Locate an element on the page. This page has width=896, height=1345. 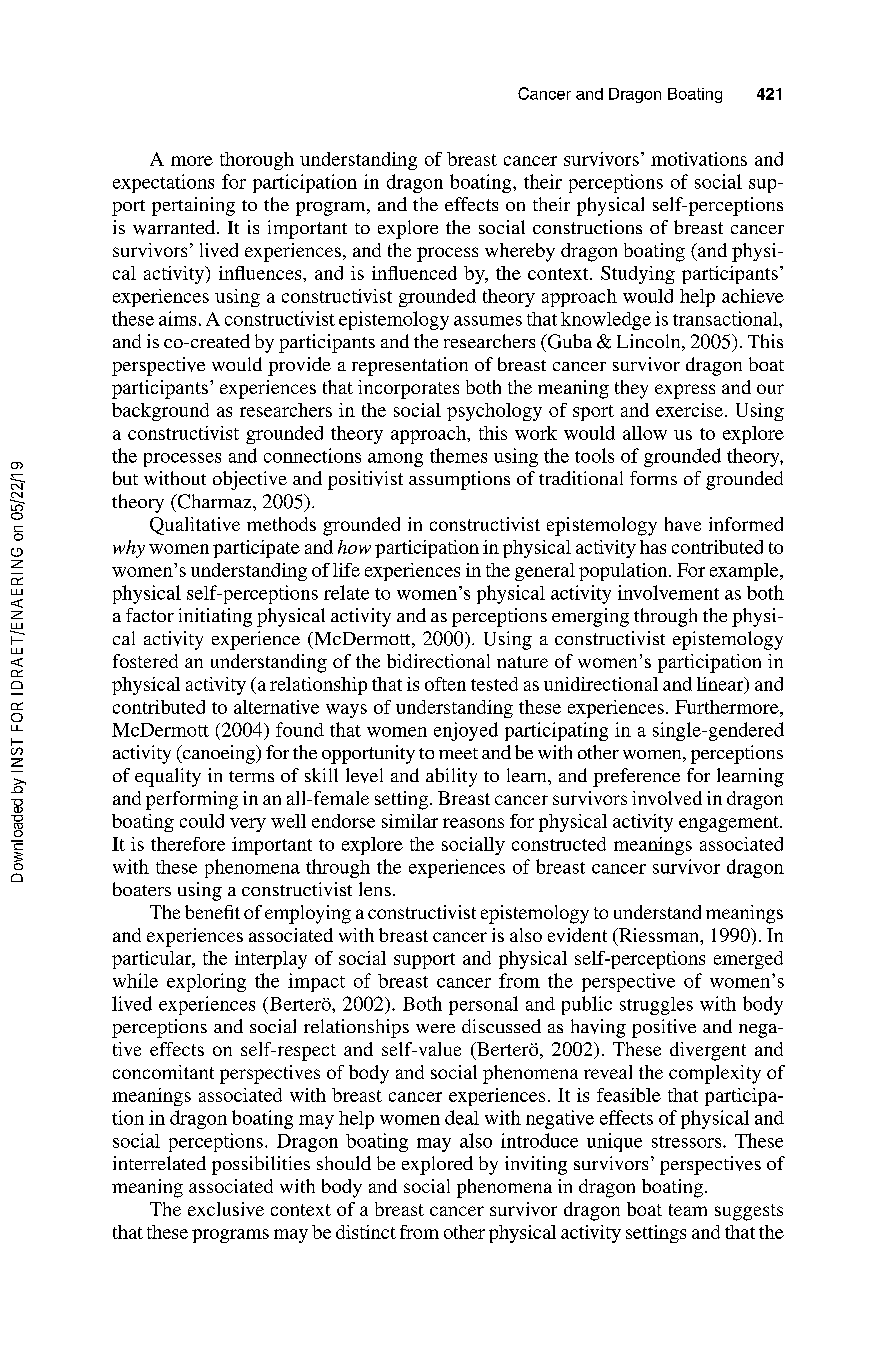
Studying is located at coordinates (638, 275).
